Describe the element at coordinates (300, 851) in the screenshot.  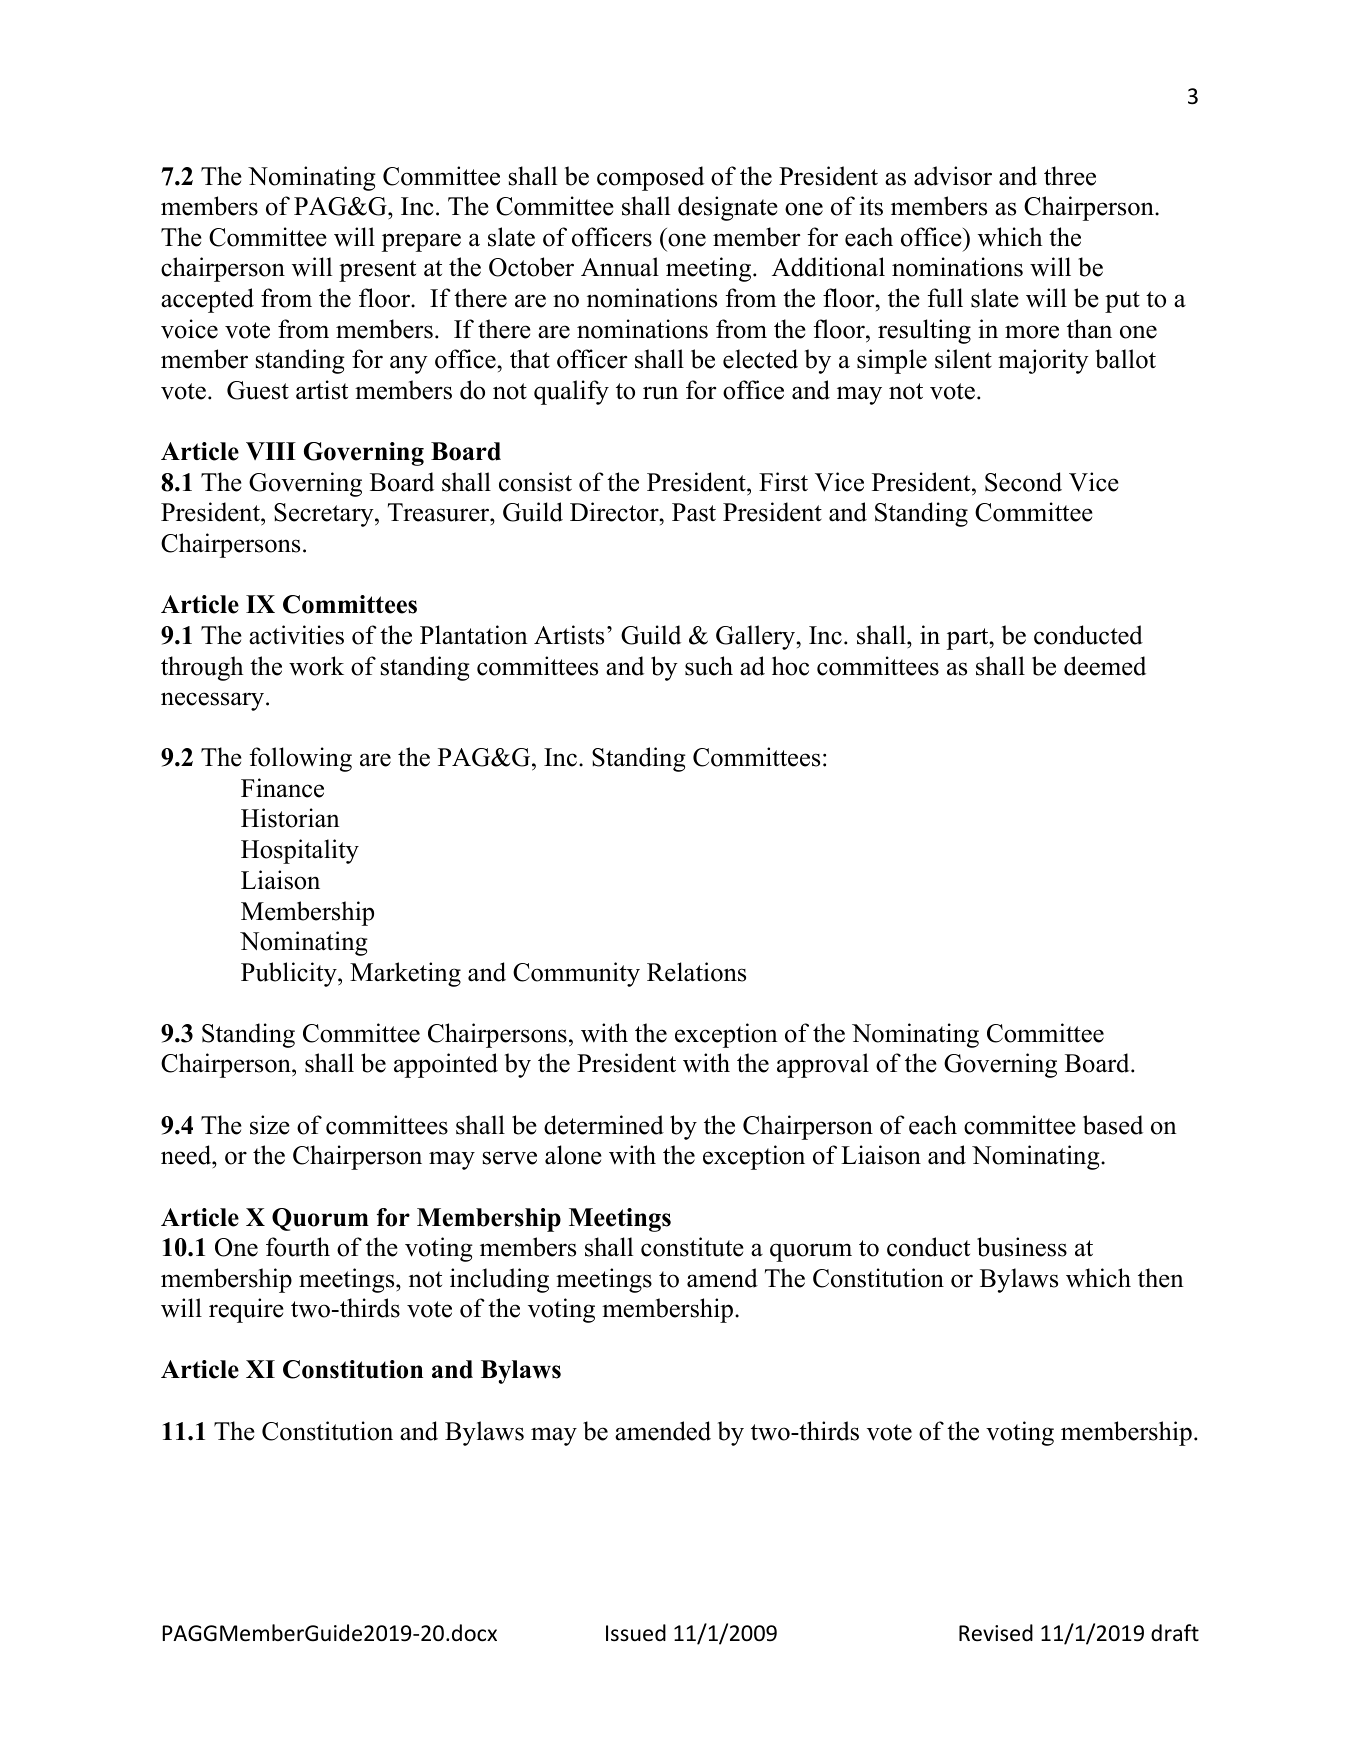
I see `Hospitality` at that location.
